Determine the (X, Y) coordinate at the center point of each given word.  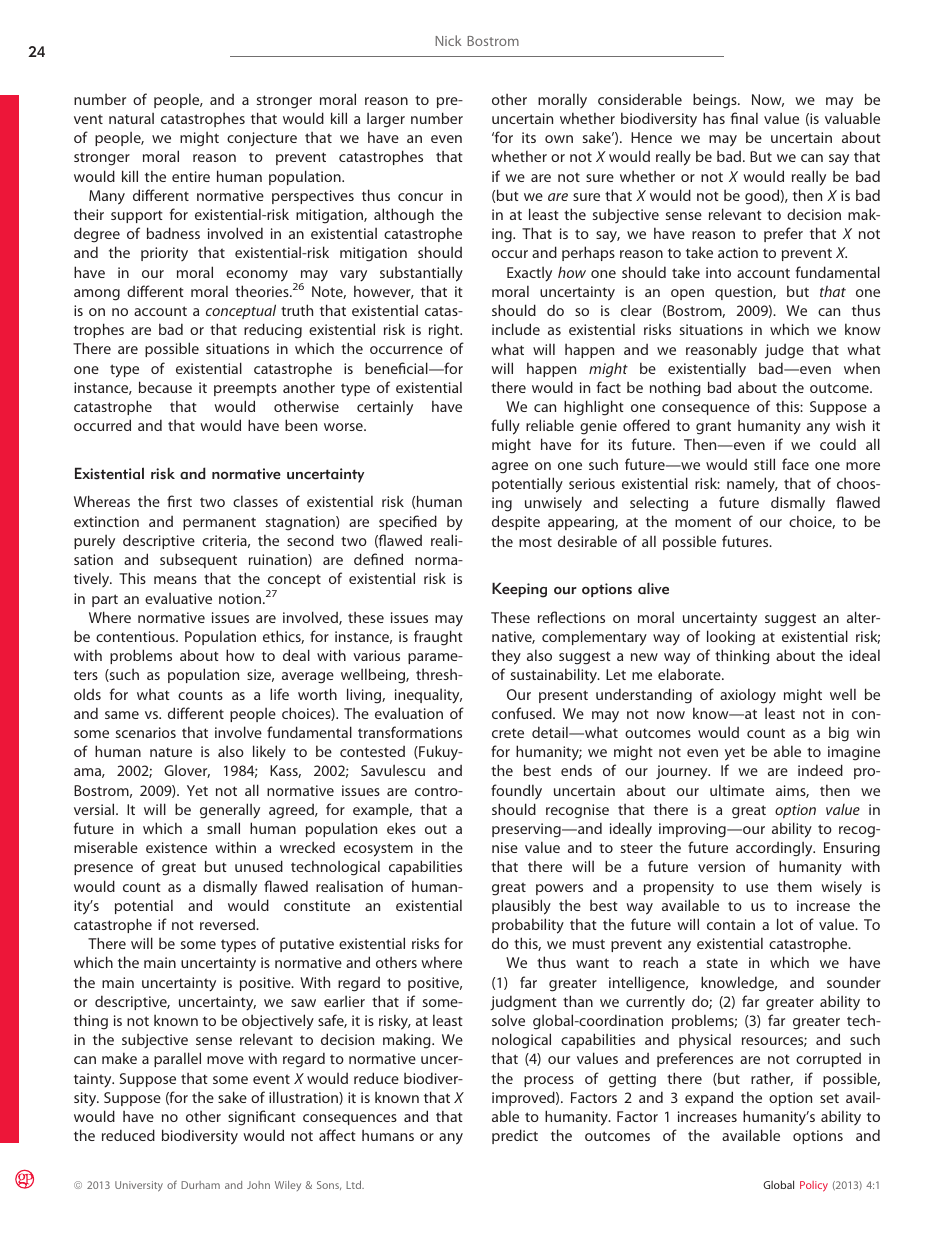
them (794, 886)
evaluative (178, 598)
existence (176, 847)
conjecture (262, 139)
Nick (448, 40)
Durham (200, 1185)
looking (731, 638)
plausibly (521, 907)
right (445, 331)
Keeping (519, 590)
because (165, 387)
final (744, 118)
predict (515, 1136)
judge (784, 351)
